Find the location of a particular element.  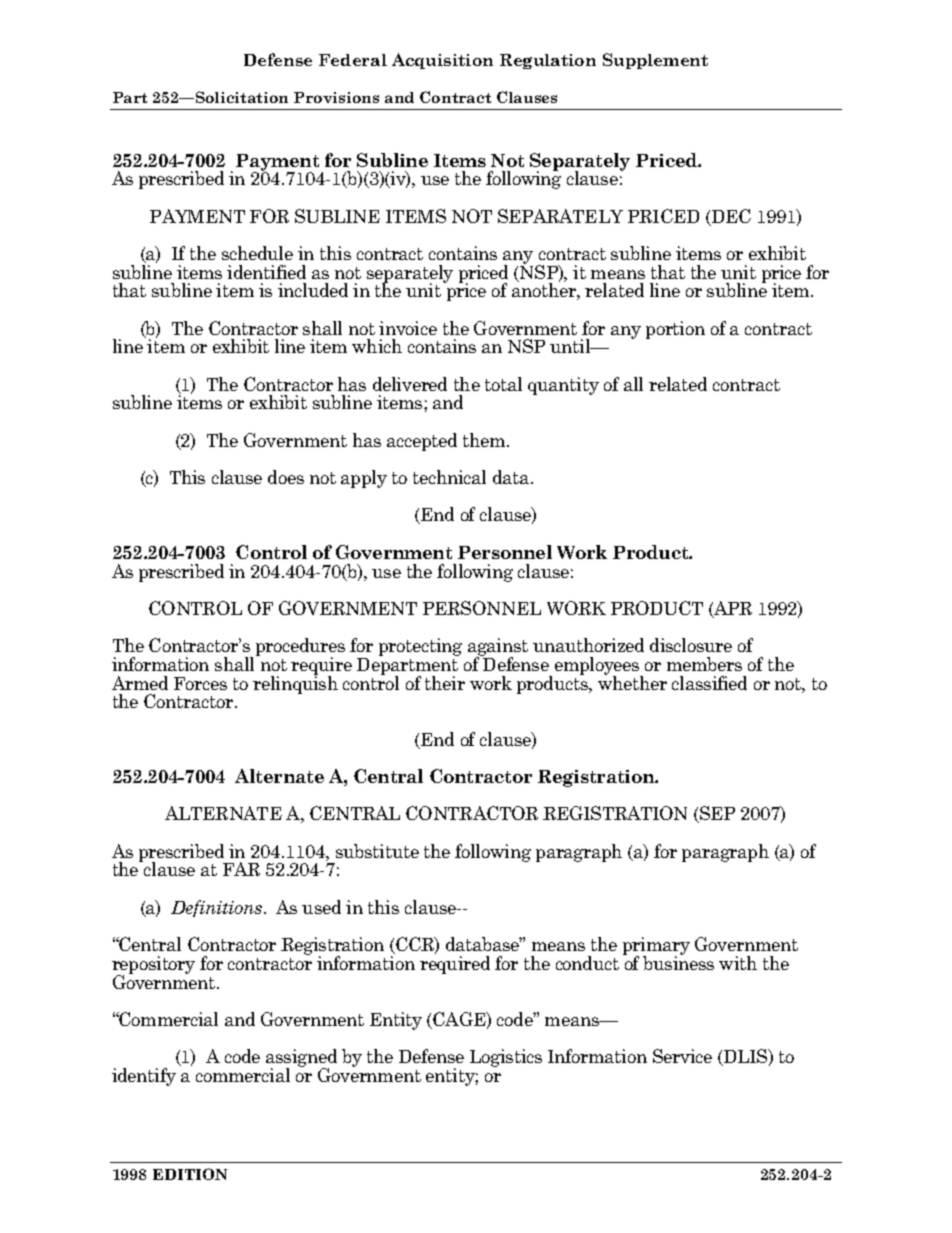

EDITION is located at coordinates (190, 1174).
